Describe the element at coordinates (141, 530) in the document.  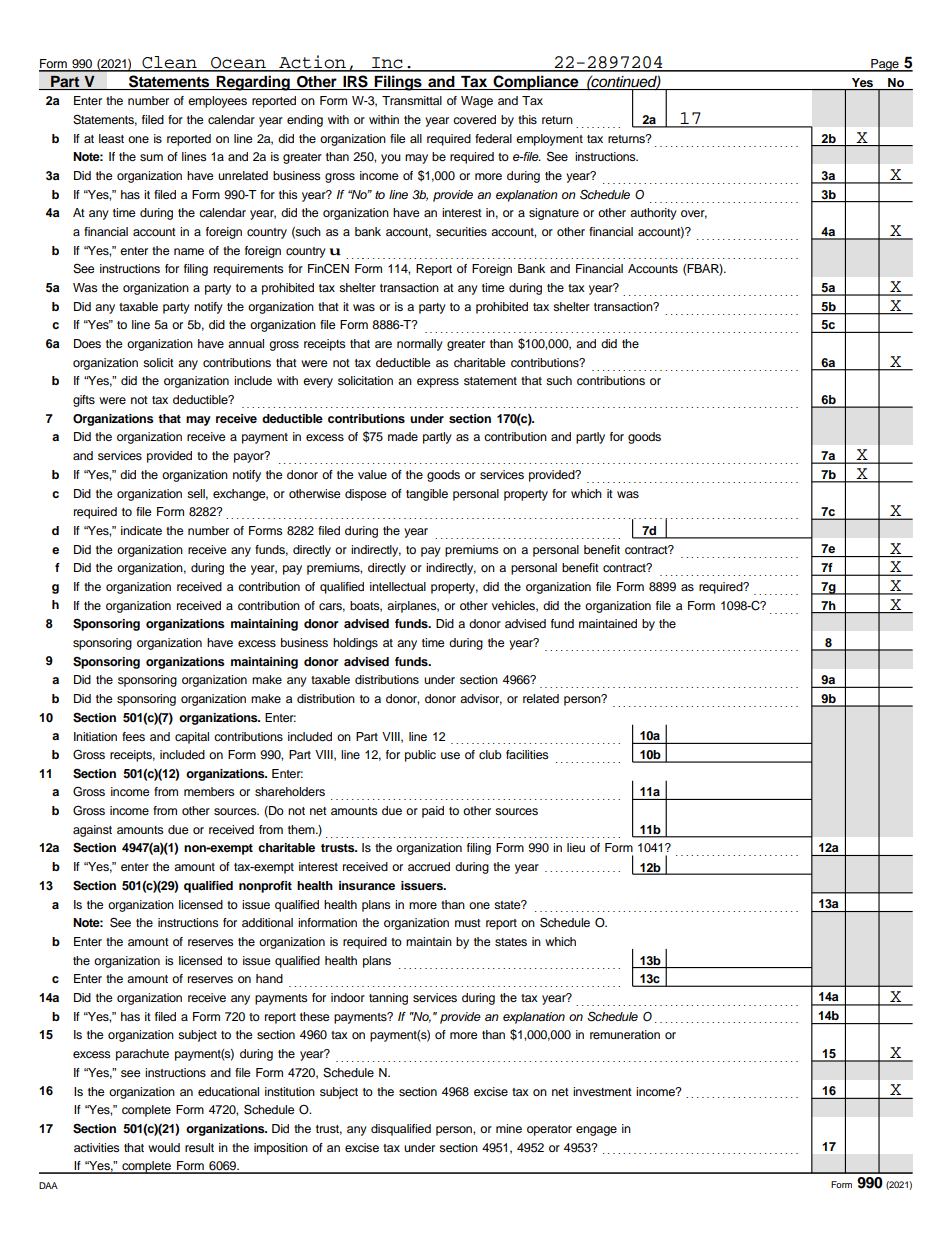
I see `indicate` at that location.
